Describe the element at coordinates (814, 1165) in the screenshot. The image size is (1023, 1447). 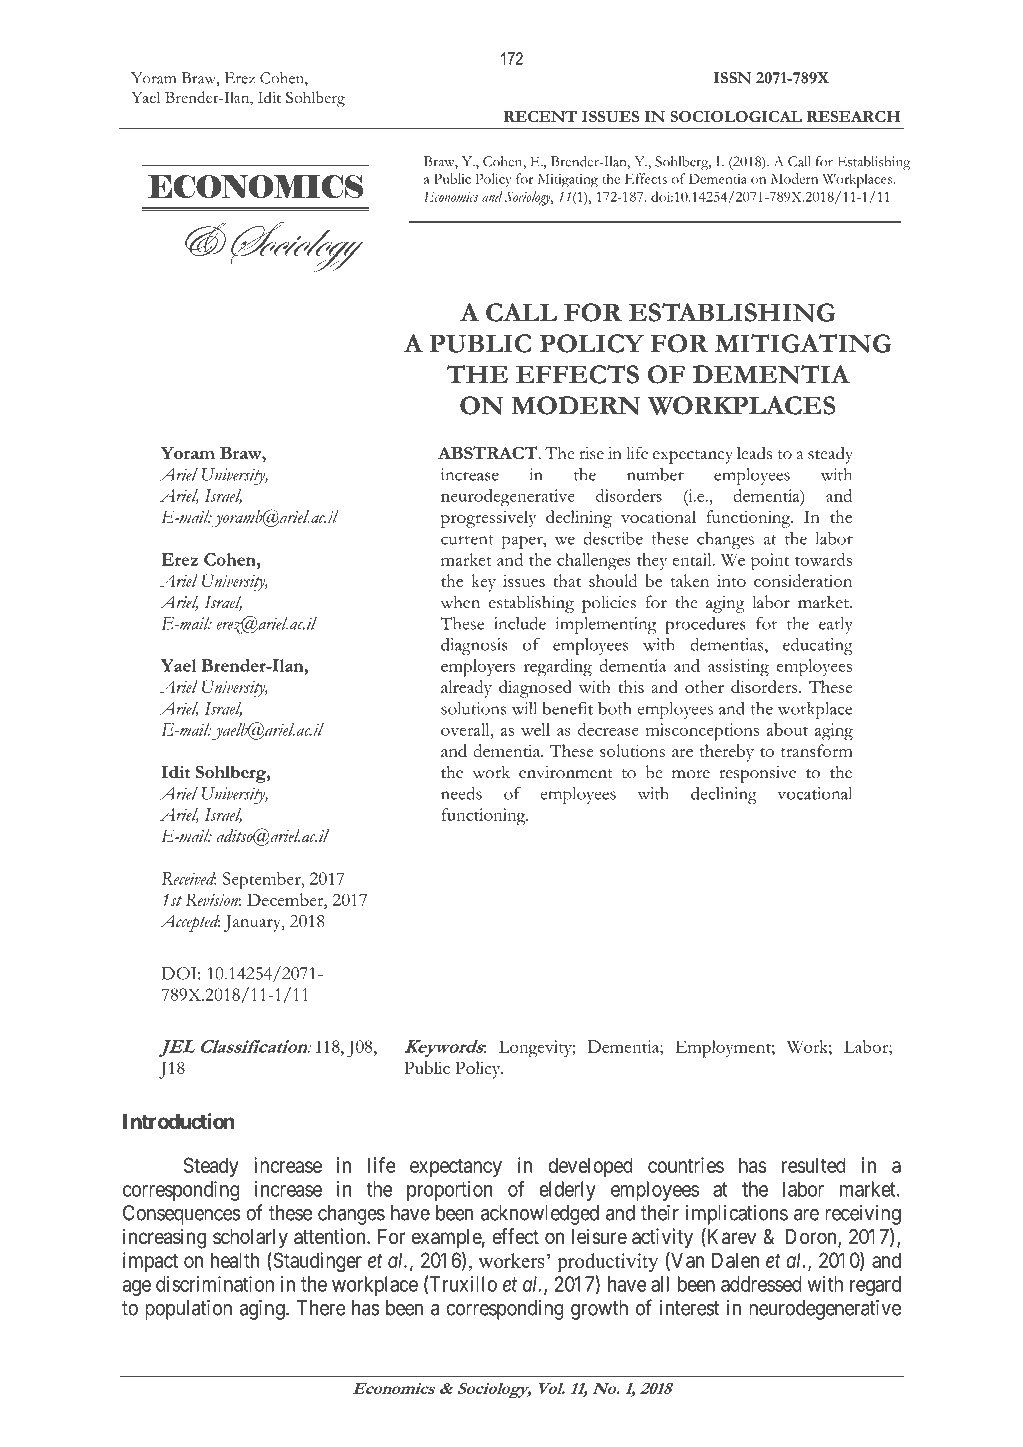
I see `resulted` at that location.
